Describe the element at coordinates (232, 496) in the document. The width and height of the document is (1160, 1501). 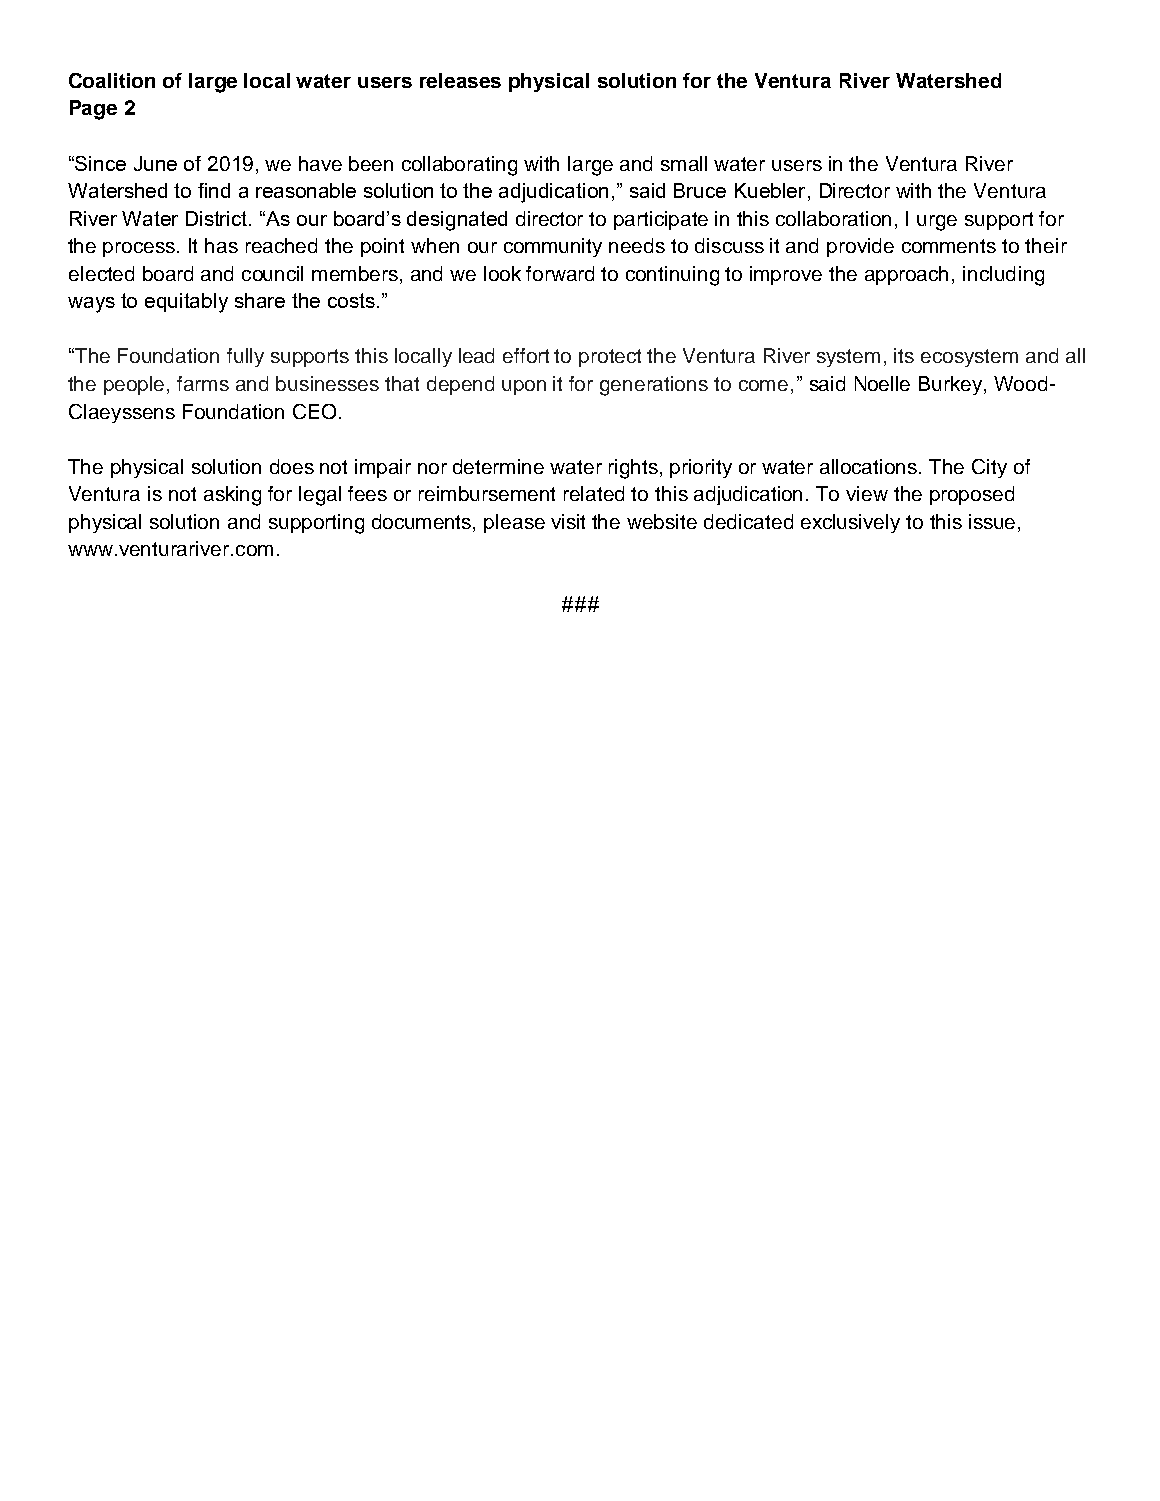
I see `asking` at that location.
